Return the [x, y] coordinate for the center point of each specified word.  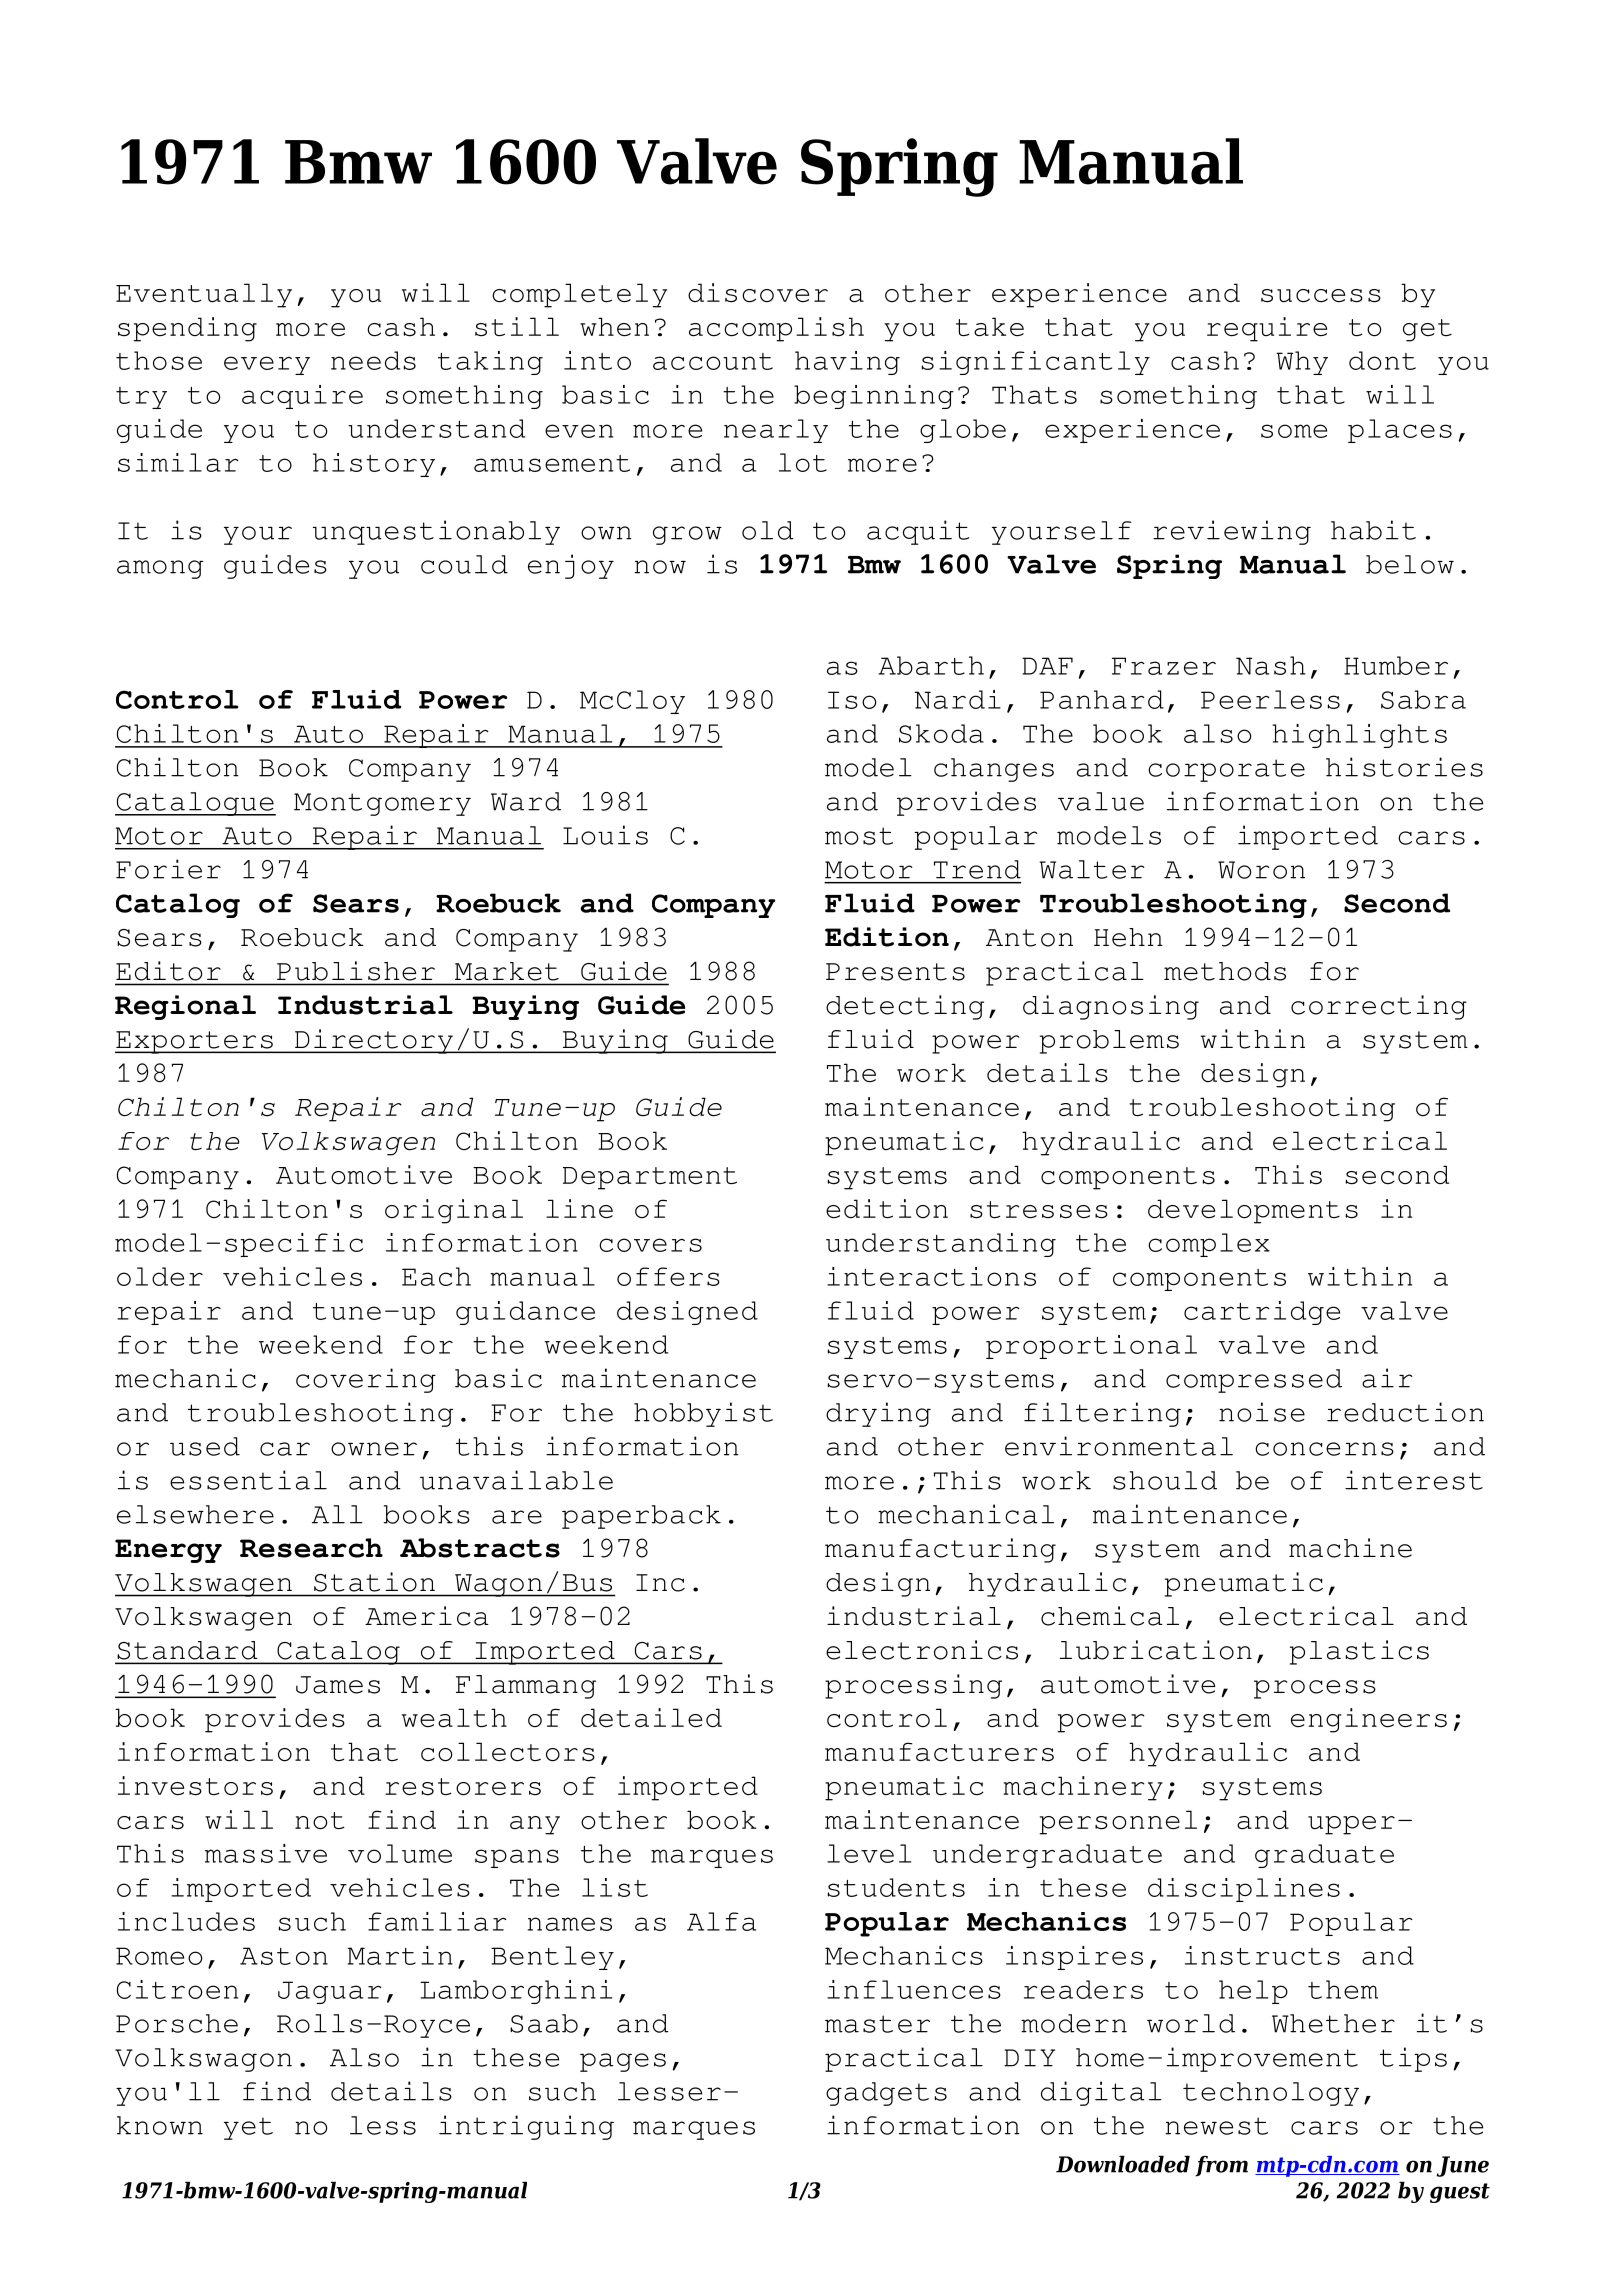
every [267, 365]
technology [1271, 2094]
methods [1225, 971]
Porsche [177, 2023]
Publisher [356, 971]
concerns [1324, 1449]
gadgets [886, 2094]
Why [1302, 363]
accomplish [776, 329]
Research [311, 1548]
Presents [895, 972]
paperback [641, 1517]
